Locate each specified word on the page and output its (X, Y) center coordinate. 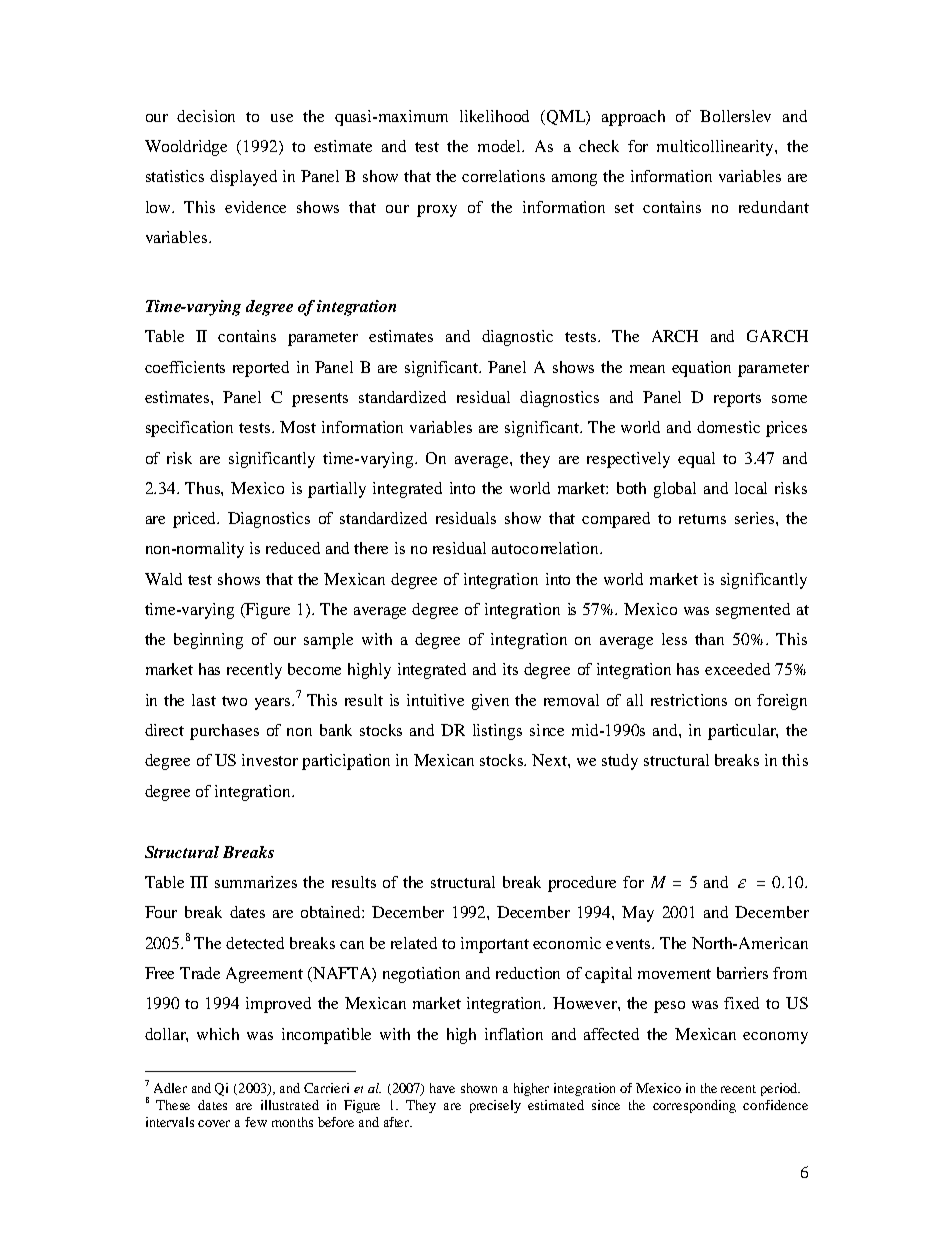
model (501, 146)
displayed (243, 178)
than (709, 639)
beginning (208, 641)
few (256, 1122)
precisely (495, 1106)
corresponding (694, 1106)
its (510, 669)
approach (633, 118)
